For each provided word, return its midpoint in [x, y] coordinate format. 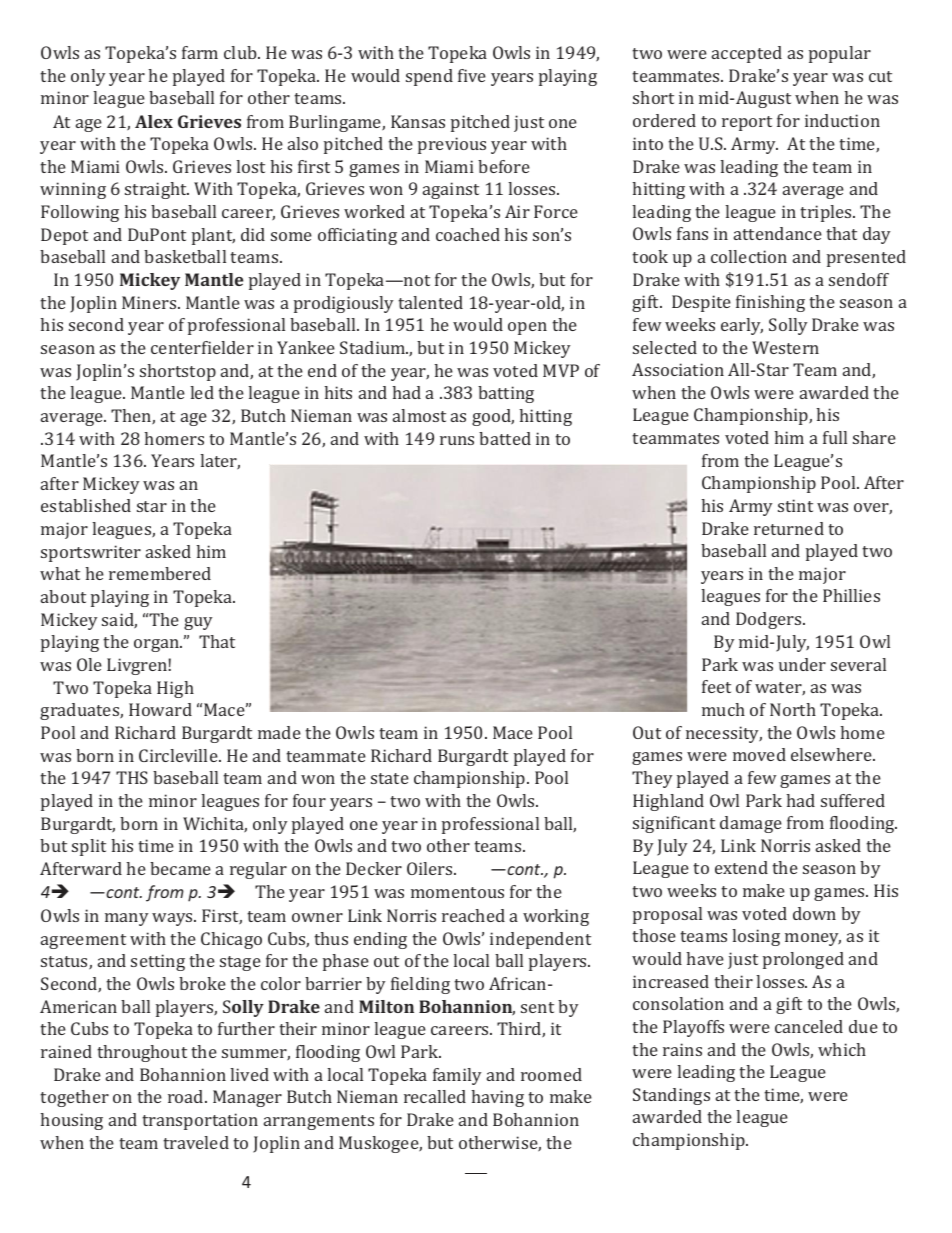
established [86, 505]
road [187, 1096]
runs [457, 440]
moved [759, 754]
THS [132, 777]
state [390, 778]
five [472, 75]
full [835, 437]
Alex [154, 121]
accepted [747, 54]
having [497, 1098]
